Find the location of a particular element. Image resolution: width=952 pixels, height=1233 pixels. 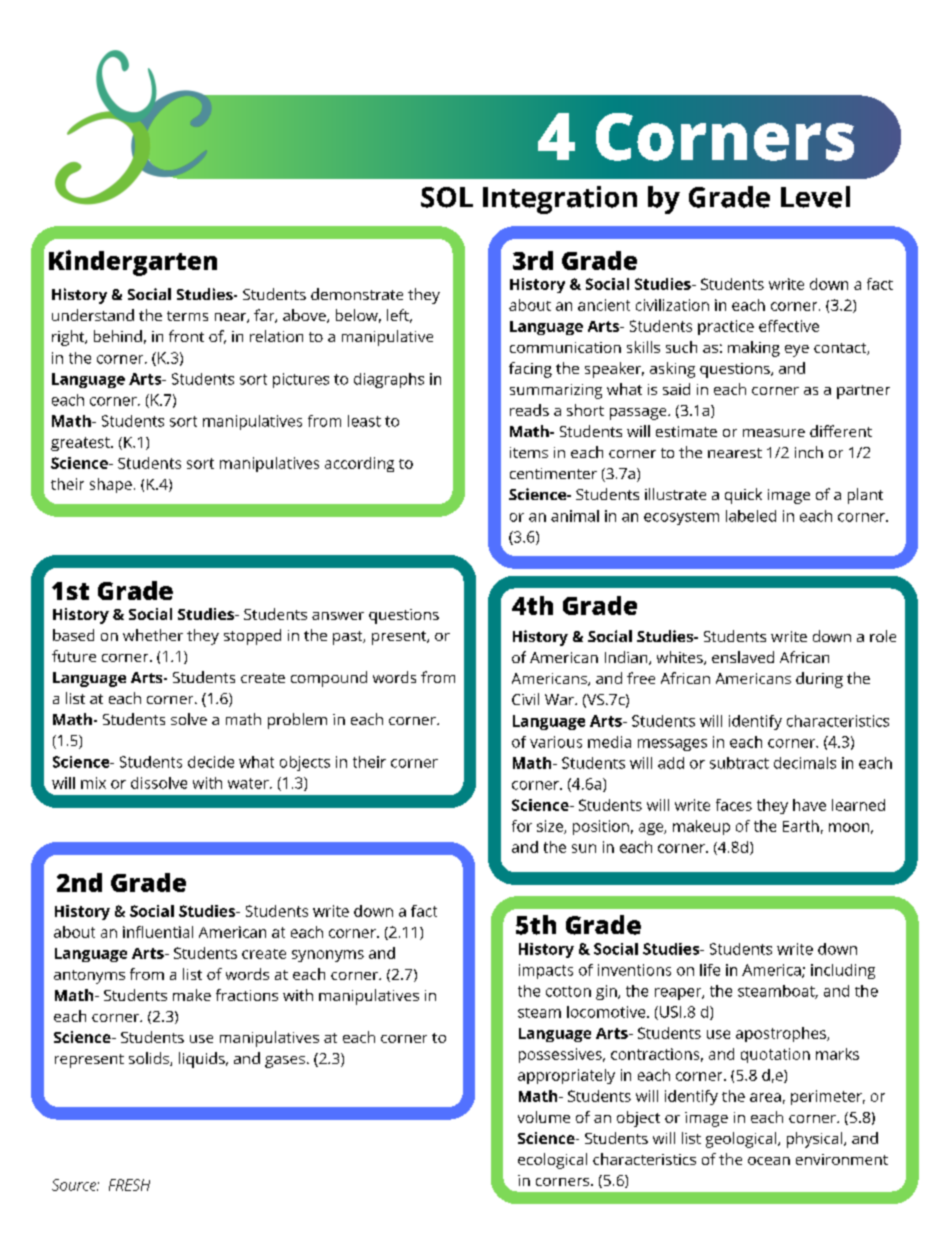

War is located at coordinates (560, 699).
